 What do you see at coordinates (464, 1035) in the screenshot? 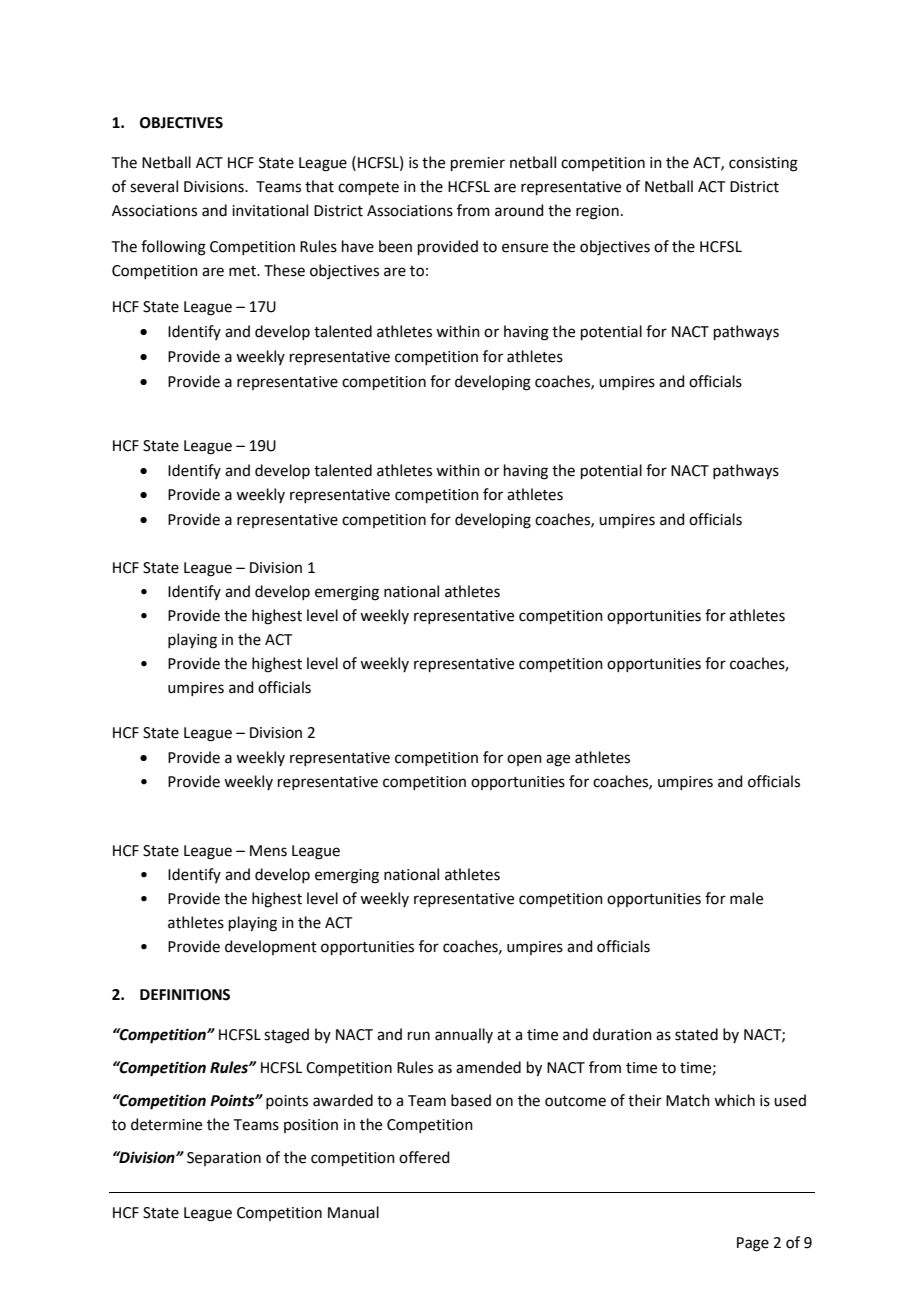
I see `annually` at bounding box center [464, 1035].
